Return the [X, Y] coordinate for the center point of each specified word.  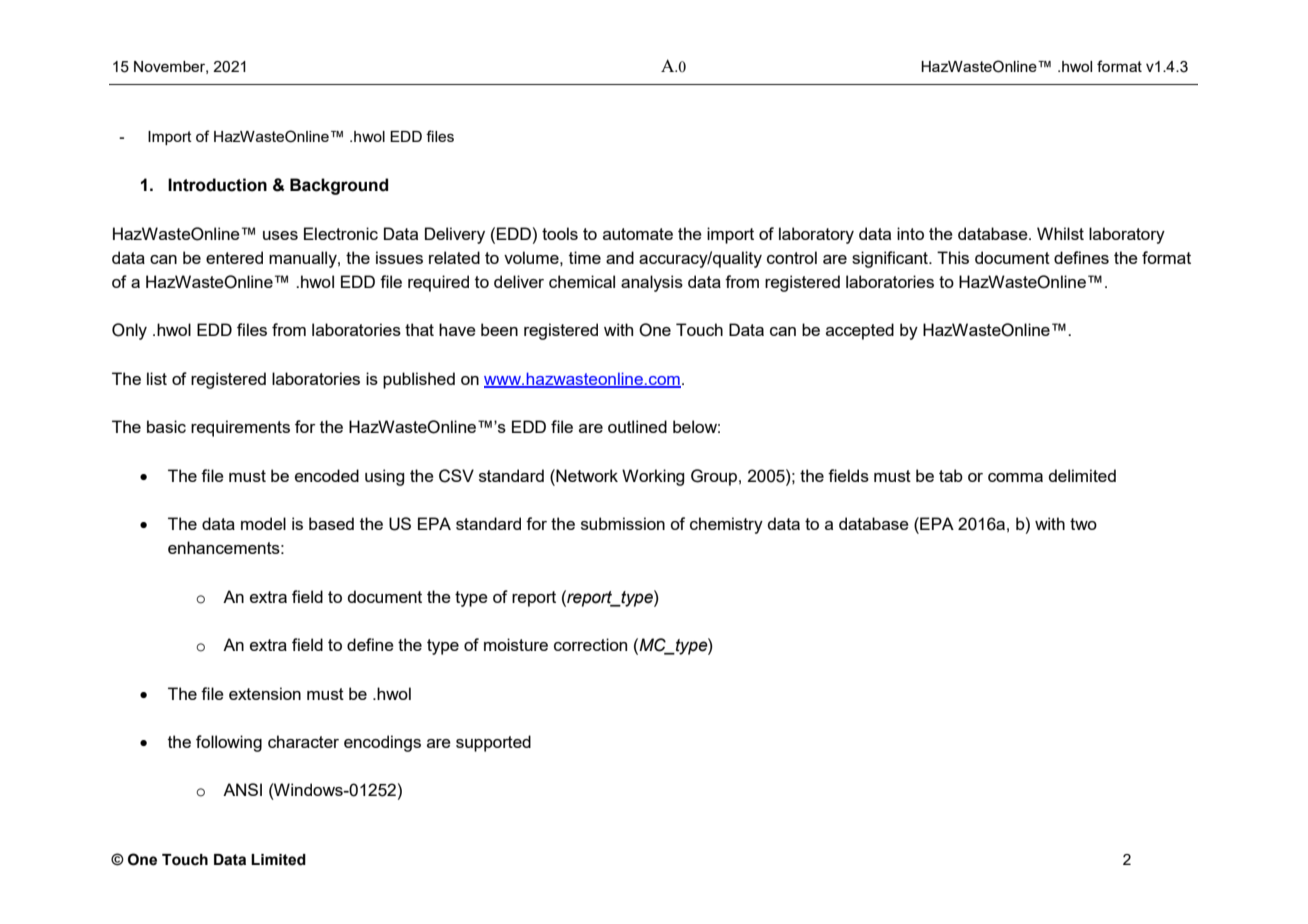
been [499, 329]
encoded [327, 475]
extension [265, 693]
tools [560, 233]
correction [590, 644]
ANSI [242, 789]
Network [586, 475]
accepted [860, 331]
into [910, 233]
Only [129, 331]
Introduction [217, 185]
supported [493, 743]
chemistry [726, 525]
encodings [382, 743]
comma [1015, 477]
